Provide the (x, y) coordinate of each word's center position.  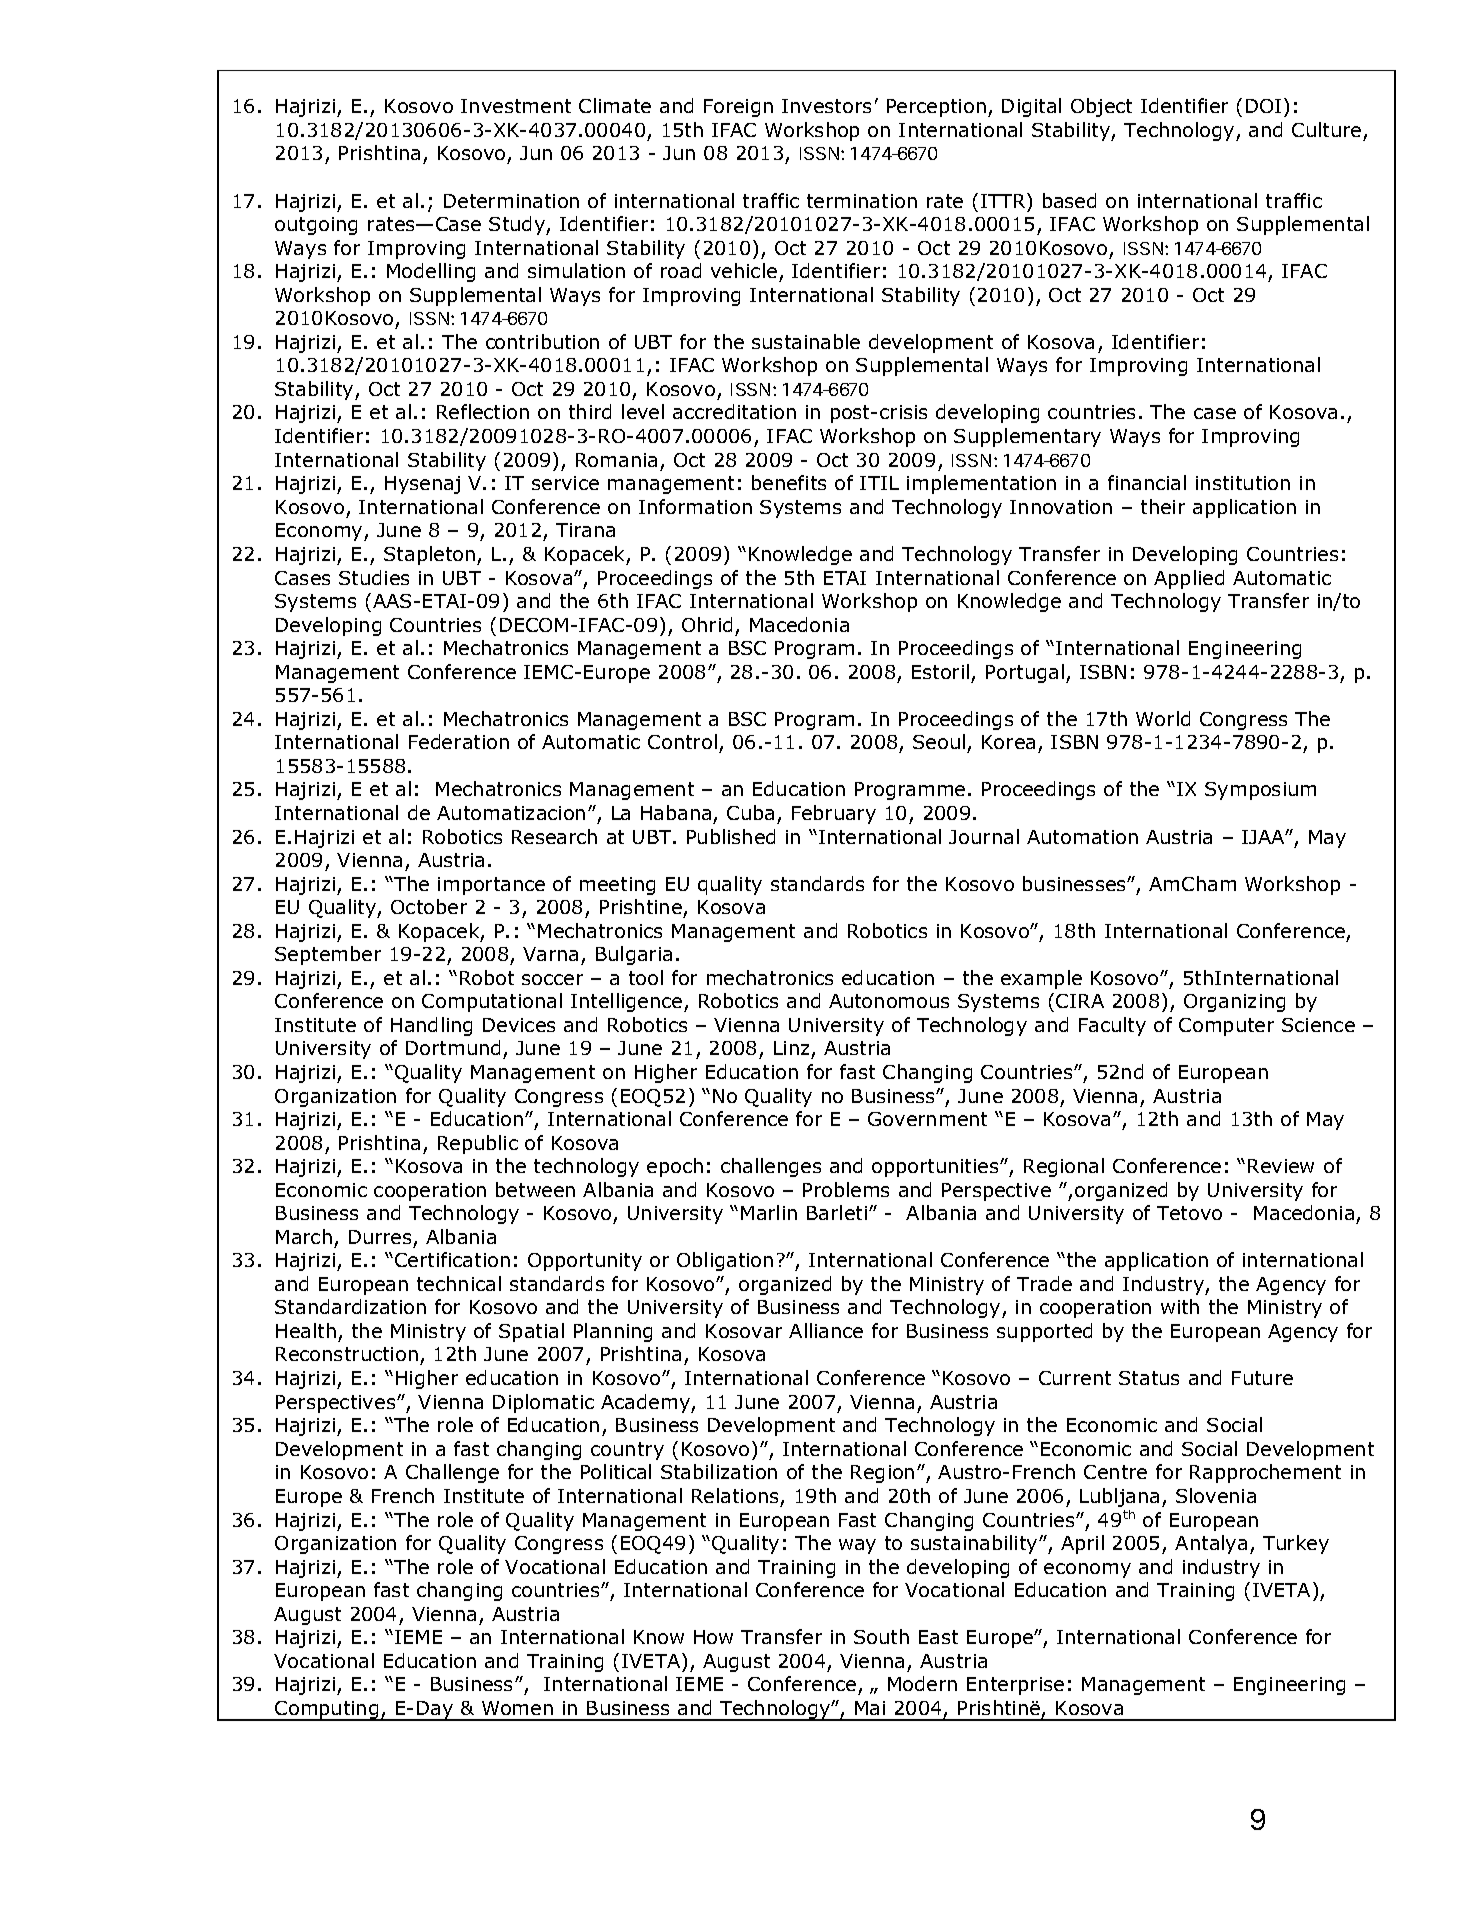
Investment (516, 106)
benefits (789, 482)
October (429, 906)
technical (459, 1283)
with (1180, 1306)
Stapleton (431, 555)
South (881, 1636)
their (1163, 506)
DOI (1263, 106)
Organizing (1234, 1003)
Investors (826, 106)
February (834, 814)
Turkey (1296, 1544)
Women (517, 1708)
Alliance (826, 1330)
